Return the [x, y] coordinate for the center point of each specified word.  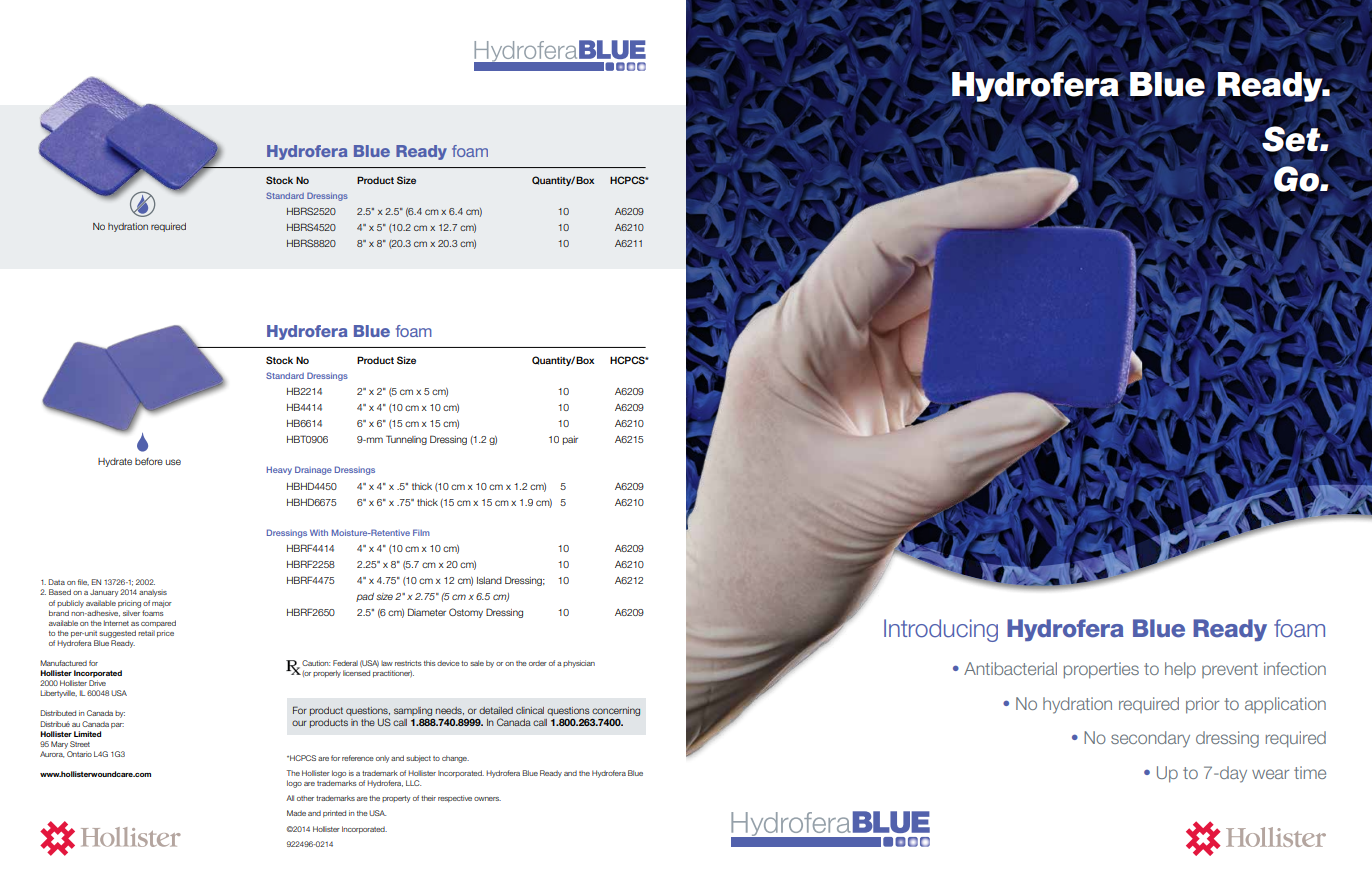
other [305, 798]
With [319, 532]
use [173, 462]
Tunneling [406, 440]
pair [570, 440]
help [1180, 670]
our [299, 723]
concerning [616, 711]
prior [1202, 705]
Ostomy [466, 613]
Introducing [941, 630]
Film [421, 532]
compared [158, 623]
